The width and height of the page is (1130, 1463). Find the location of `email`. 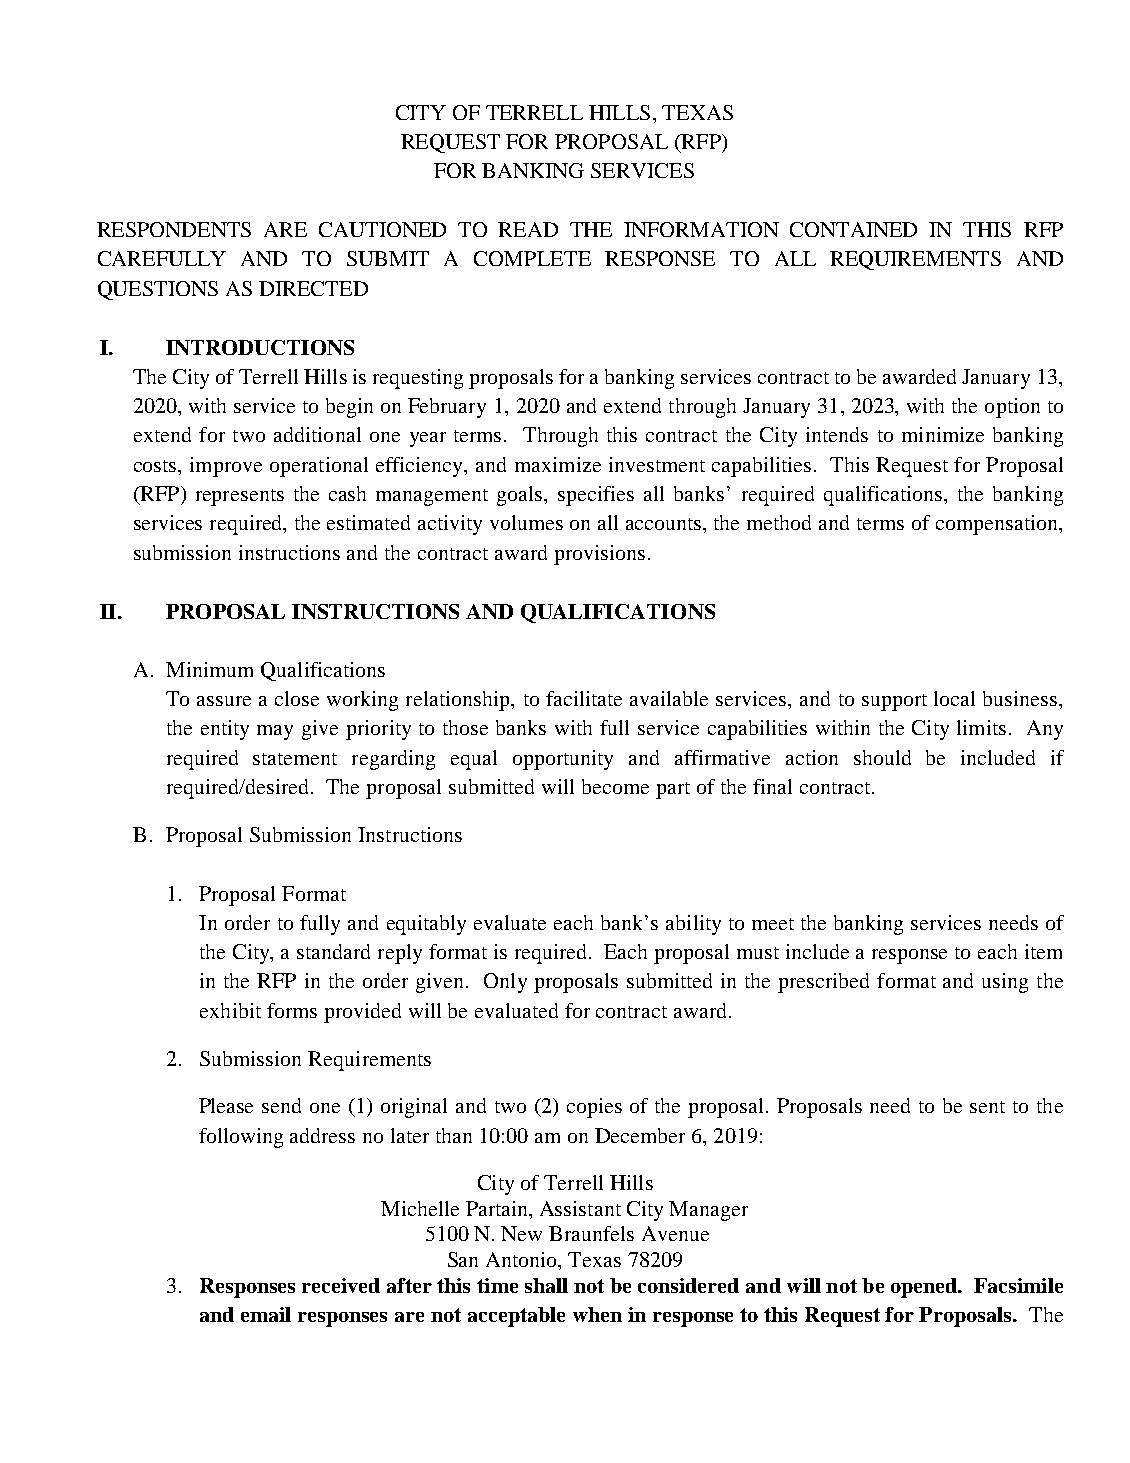

email is located at coordinates (266, 1314).
